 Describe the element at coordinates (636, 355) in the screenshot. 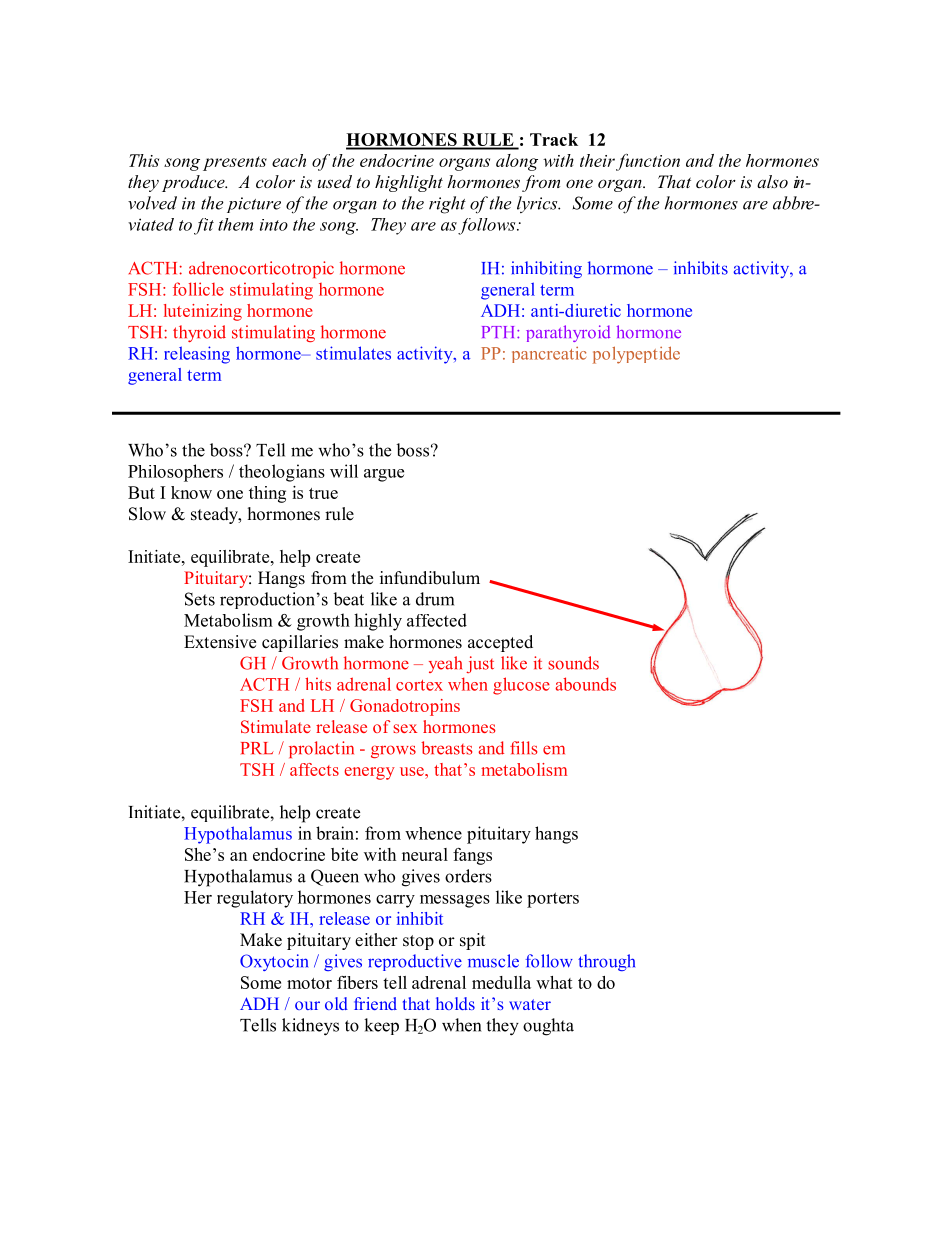

I see `polypeptide` at that location.
